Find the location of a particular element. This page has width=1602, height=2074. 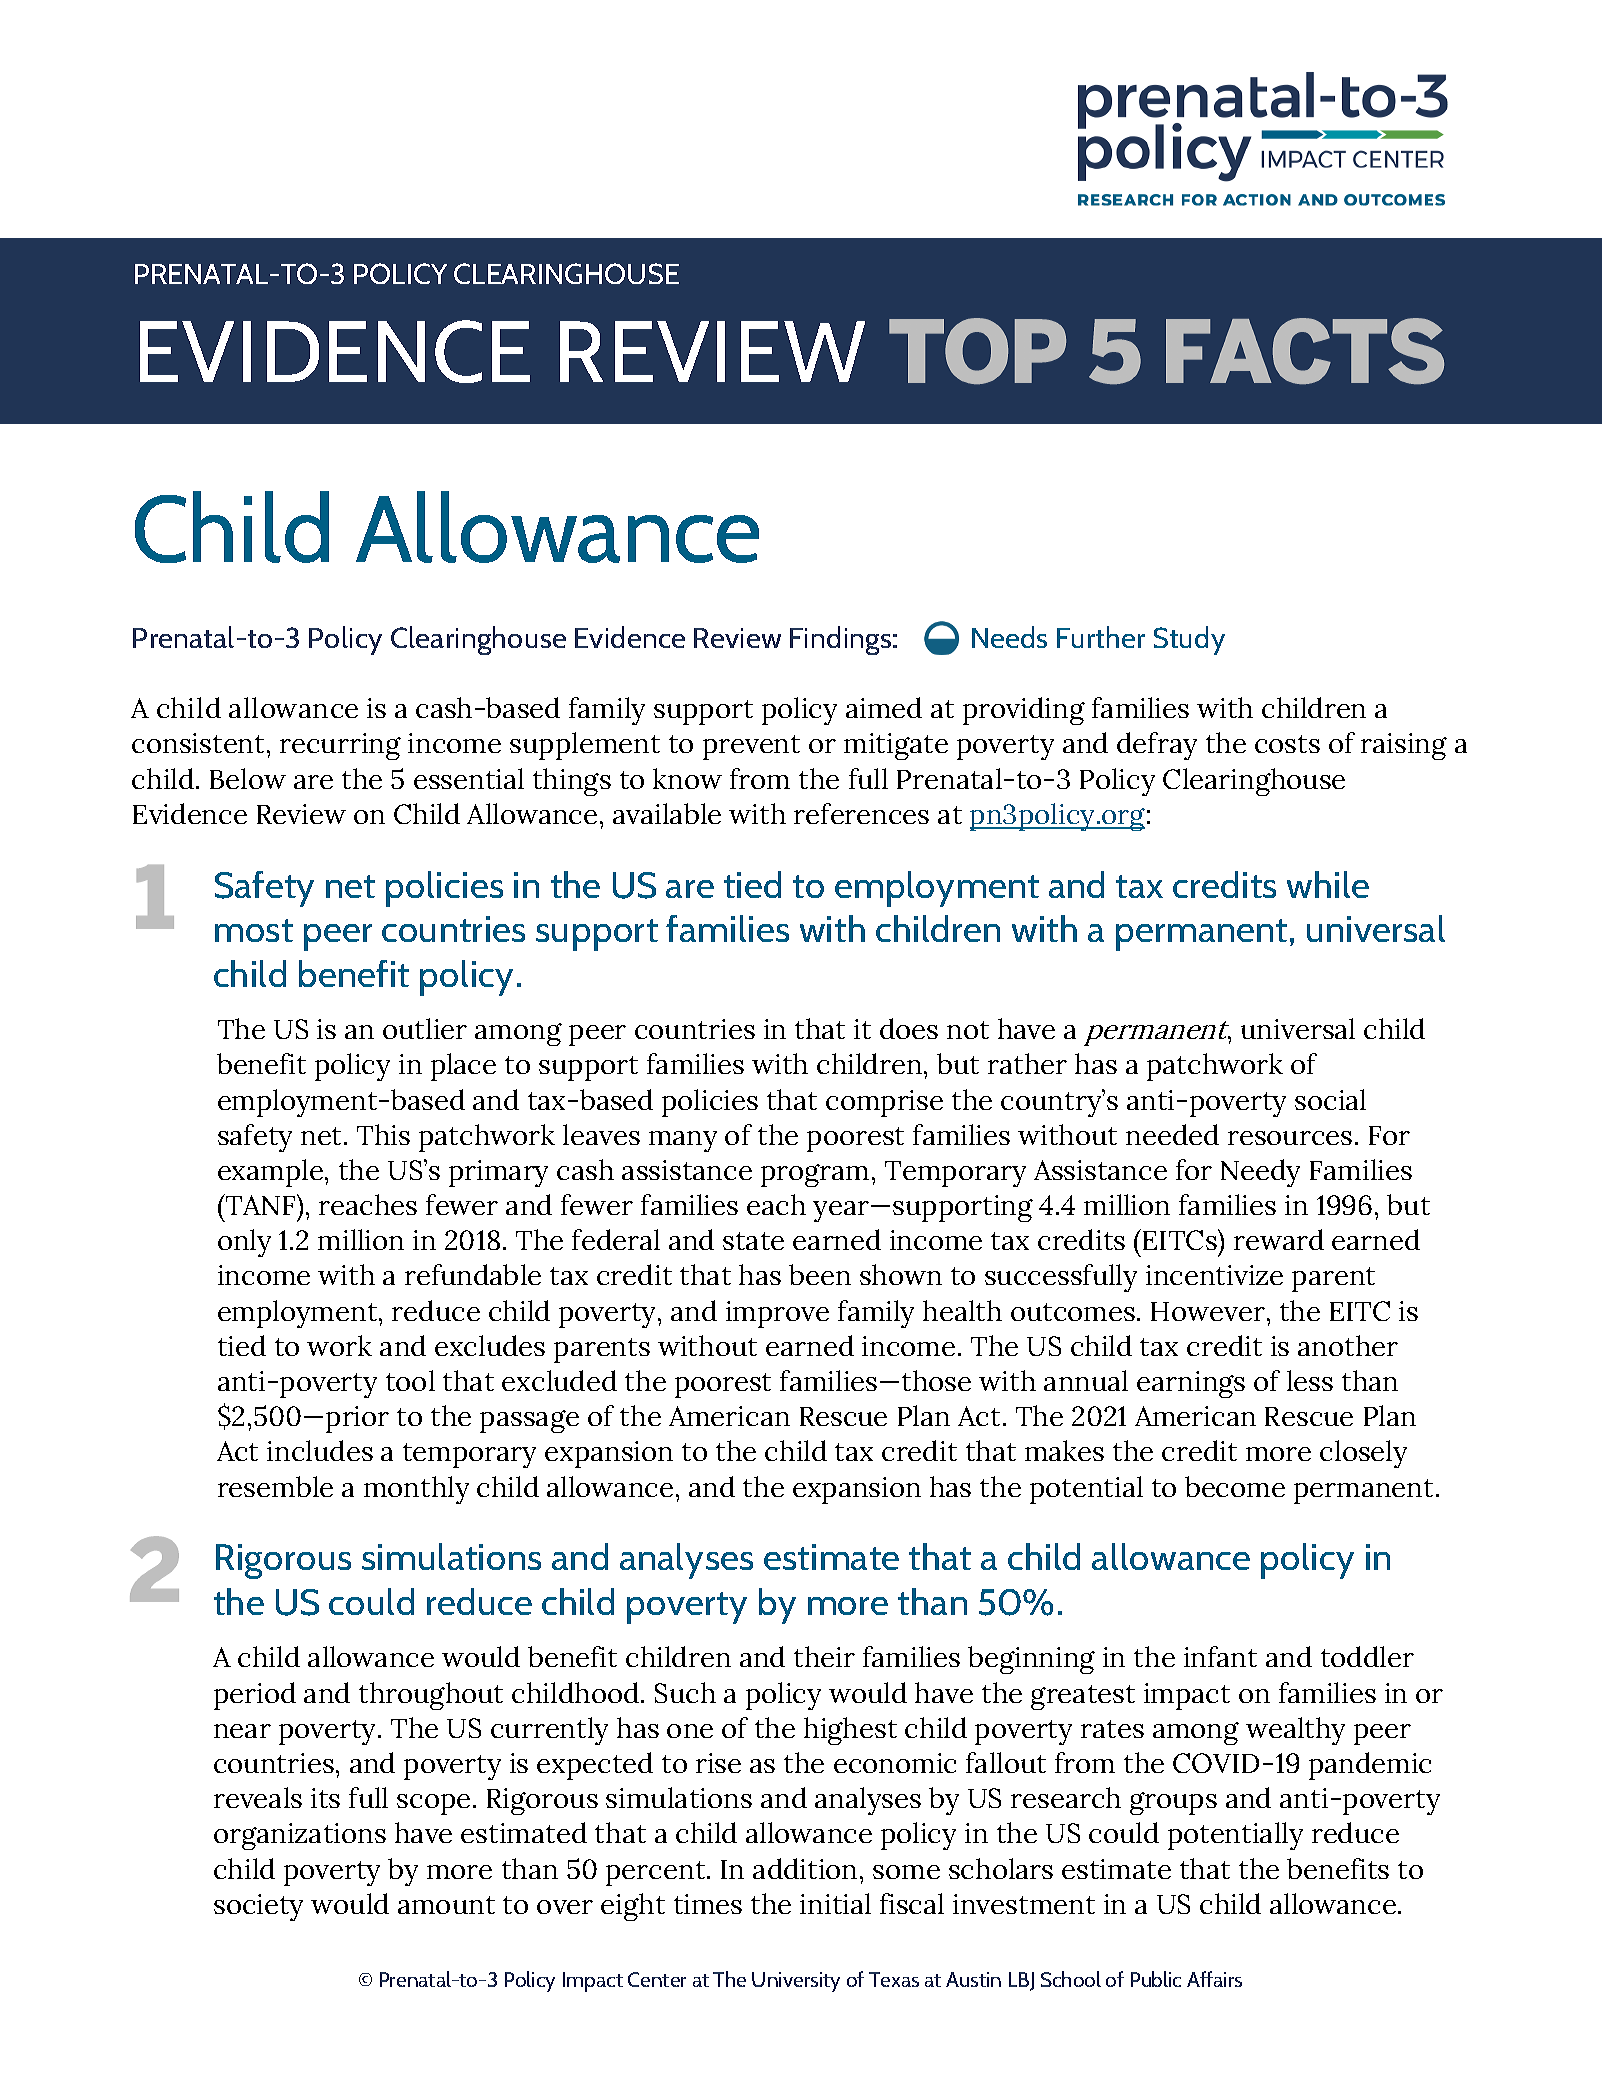

University is located at coordinates (796, 1982).
